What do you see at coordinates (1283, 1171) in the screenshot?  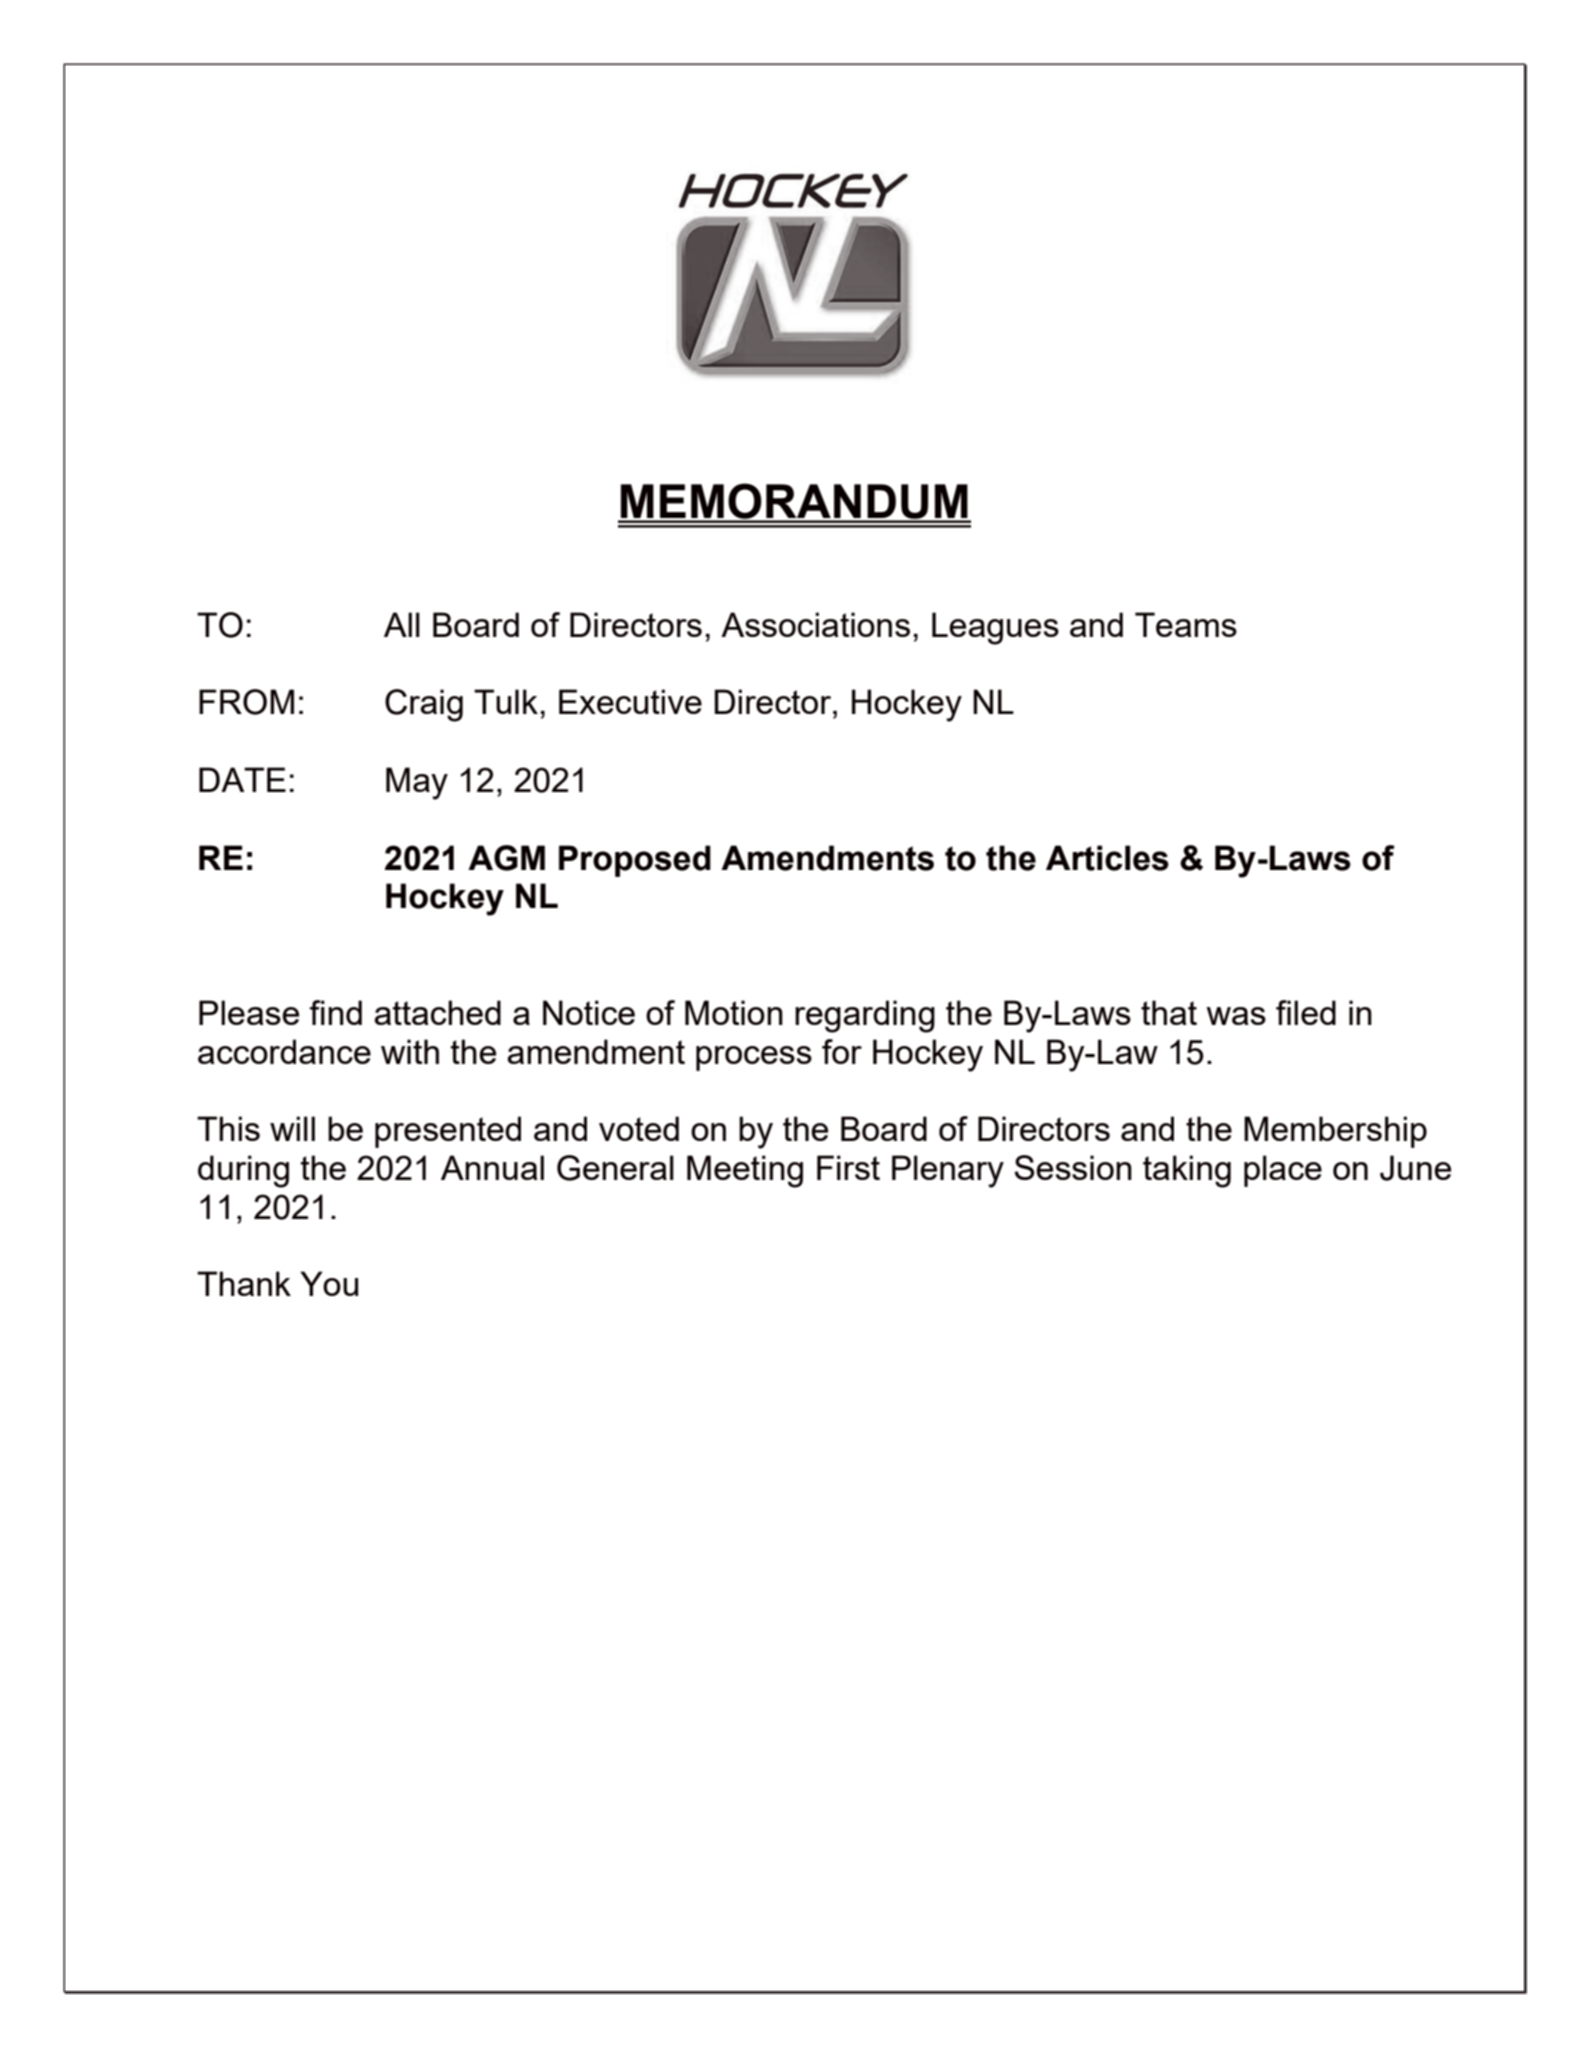 I see `place` at bounding box center [1283, 1171].
